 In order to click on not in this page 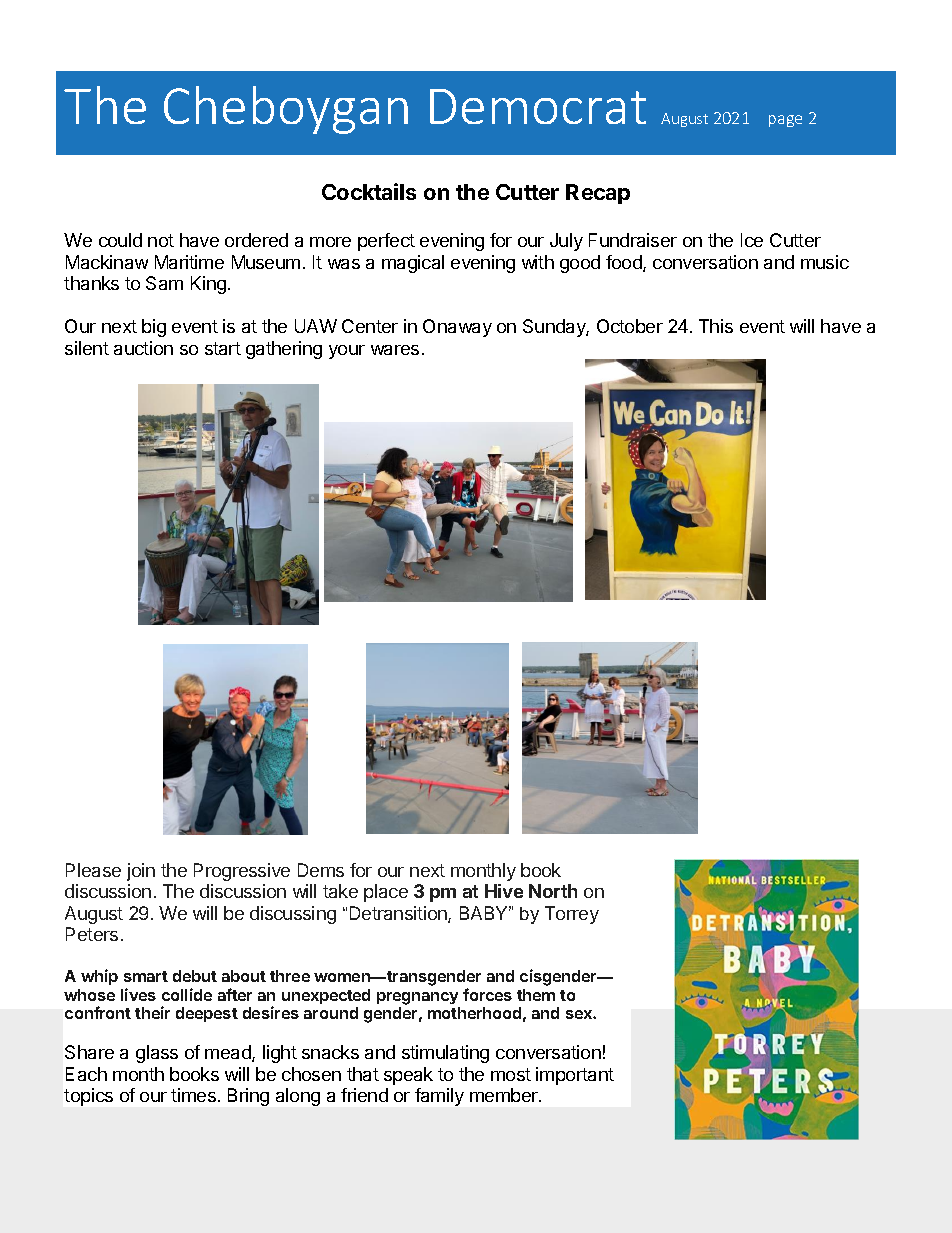, I will do `click(161, 240)`.
